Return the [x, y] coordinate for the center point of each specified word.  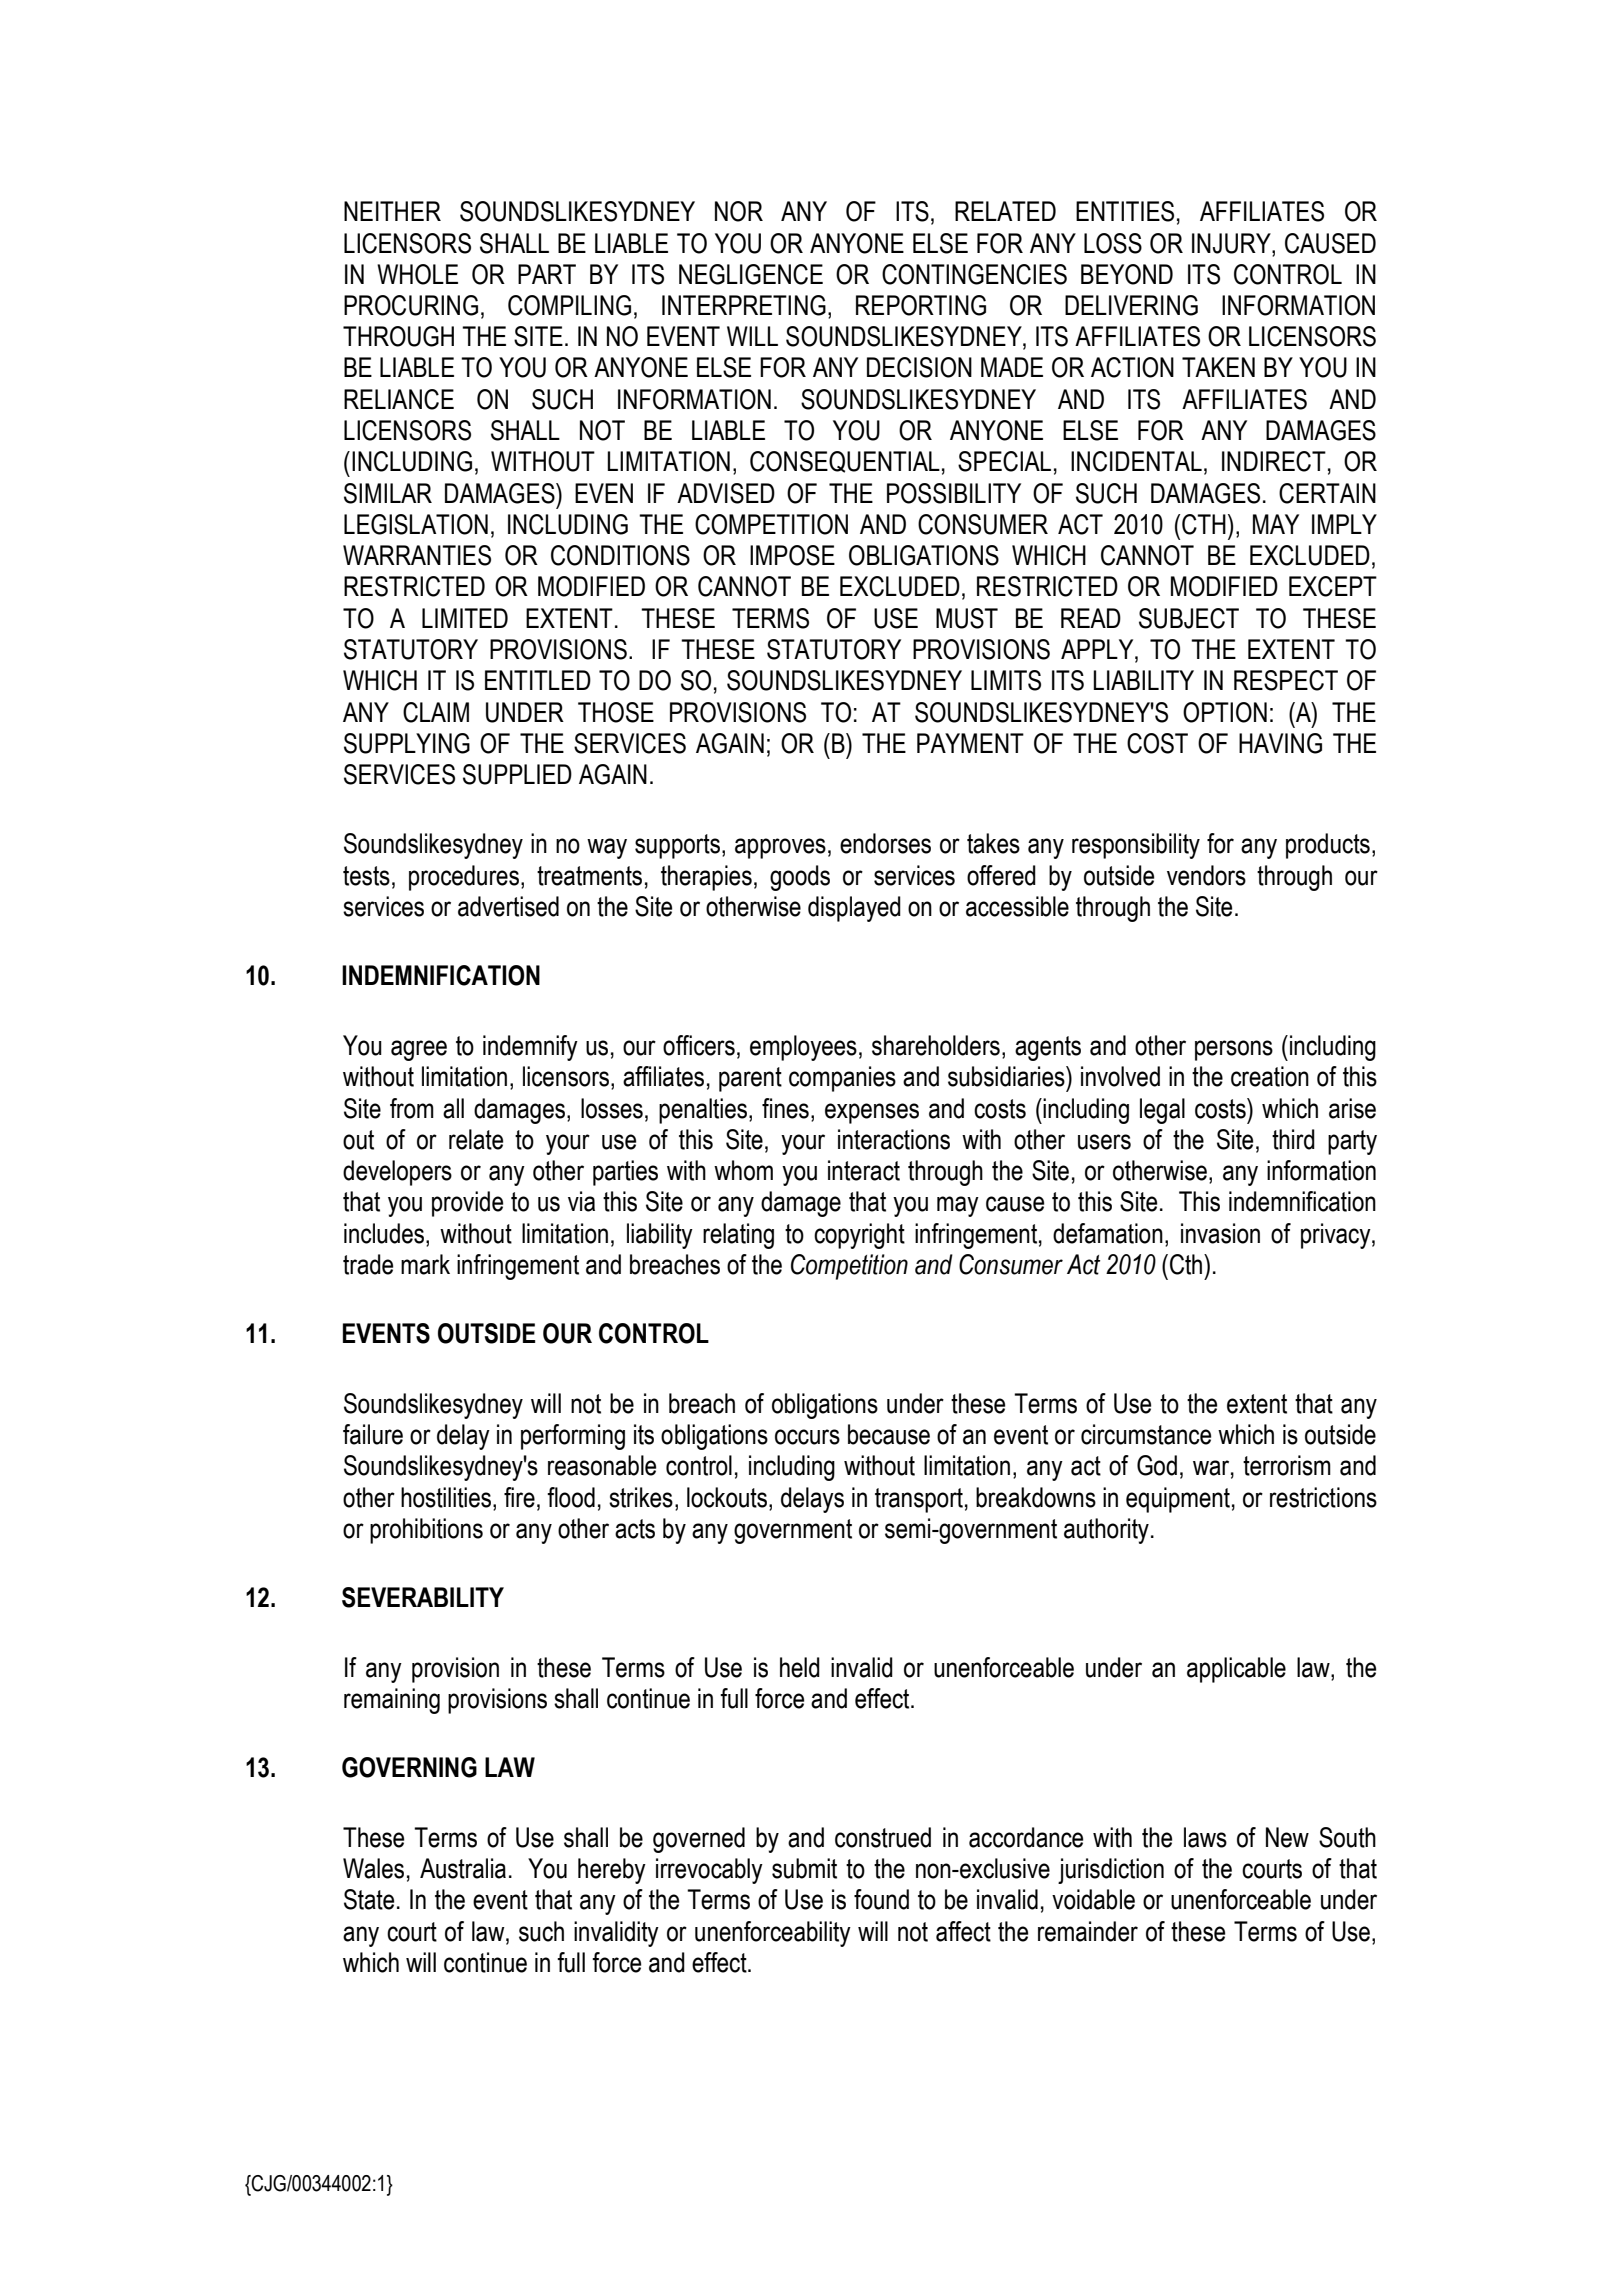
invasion [1220, 1233]
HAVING [1280, 743]
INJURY [1232, 243]
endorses [885, 843]
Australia [463, 1868]
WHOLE [417, 274]
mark [425, 1264]
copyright [859, 1236]
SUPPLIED [517, 774]
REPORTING [921, 305]
